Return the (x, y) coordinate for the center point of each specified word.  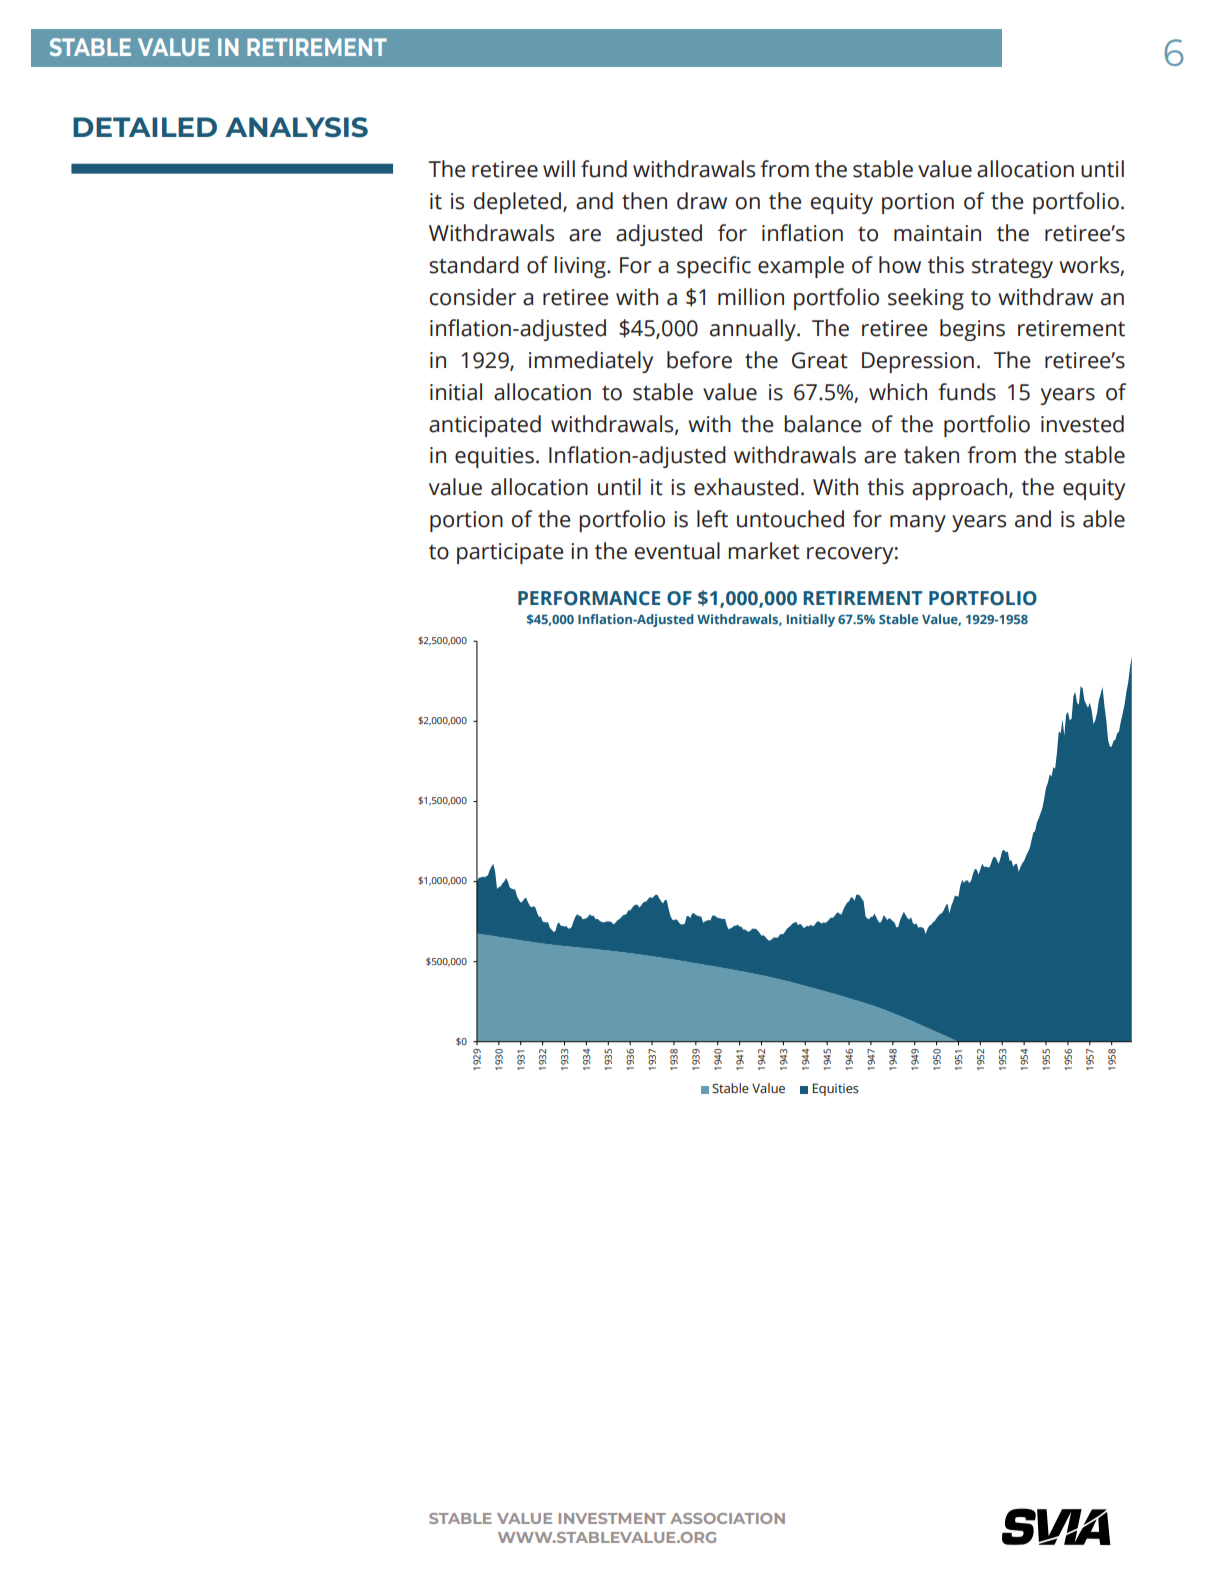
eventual (677, 551)
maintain (937, 233)
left (712, 519)
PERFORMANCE (589, 598)
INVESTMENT (612, 1518)
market (764, 551)
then (644, 201)
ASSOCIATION (727, 1518)
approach (961, 489)
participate (510, 553)
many (918, 523)
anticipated (485, 426)
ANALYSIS (296, 127)
